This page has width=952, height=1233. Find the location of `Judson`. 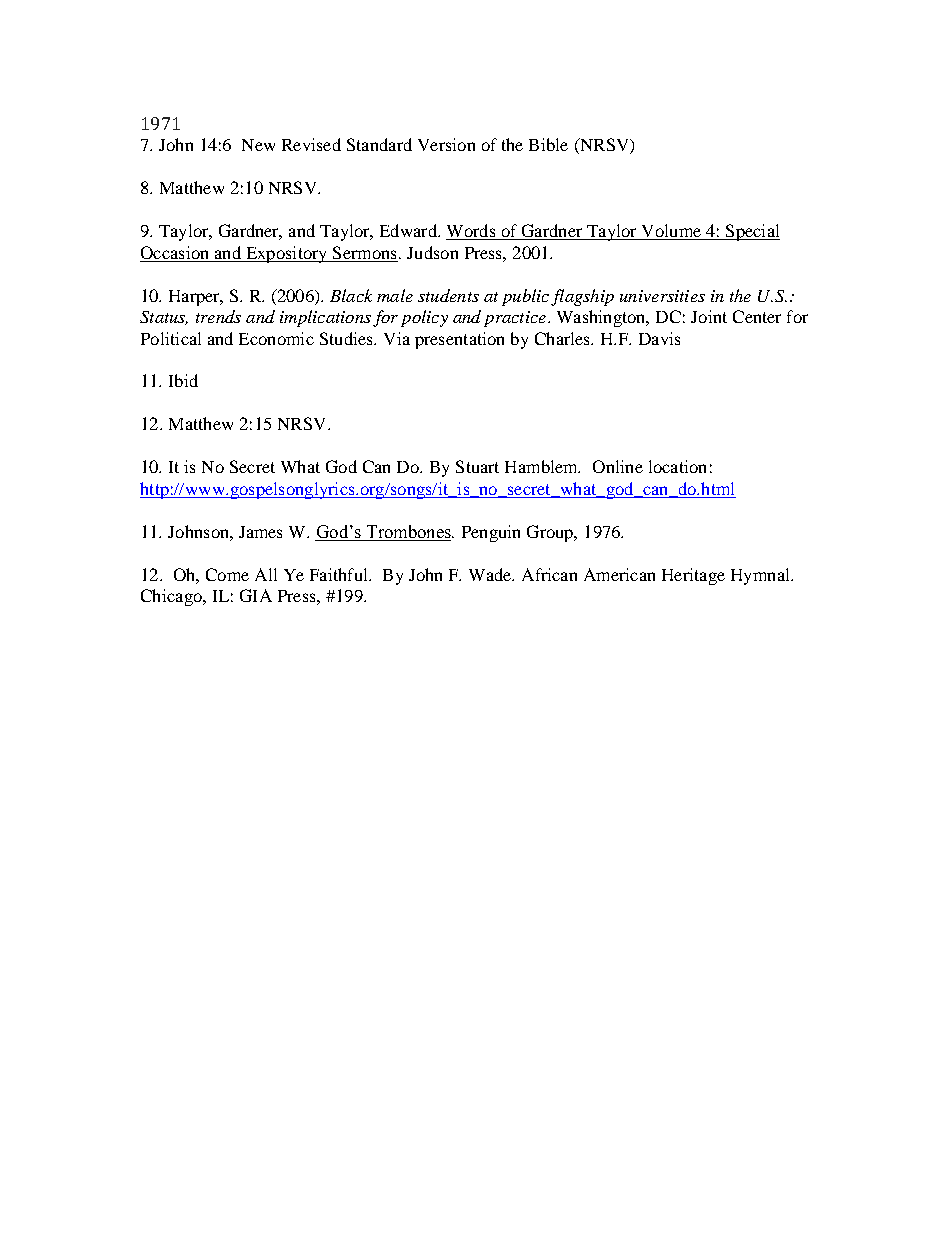

Judson is located at coordinates (432, 252).
